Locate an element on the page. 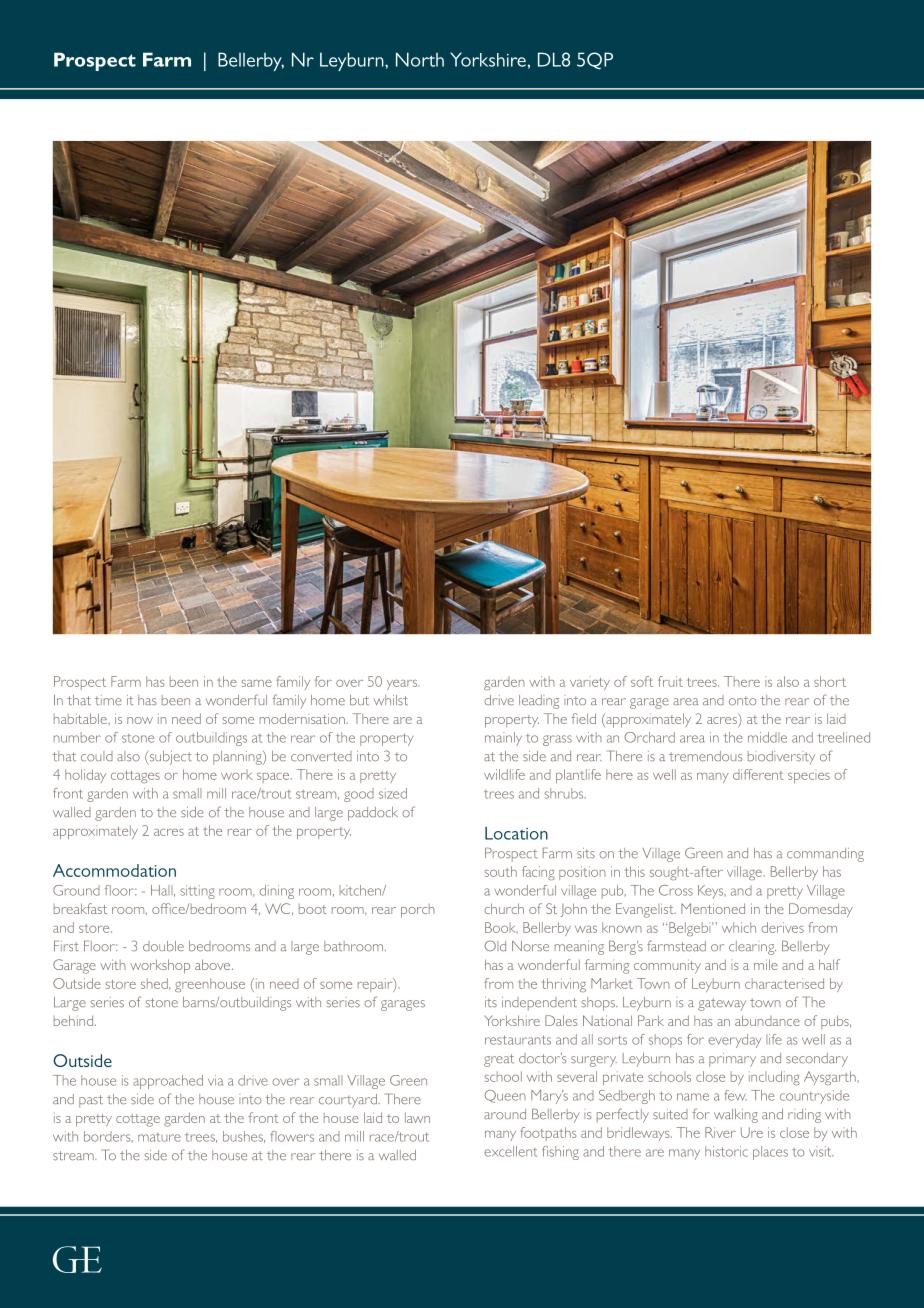 This page has width=924, height=1308. walking is located at coordinates (736, 1116).
